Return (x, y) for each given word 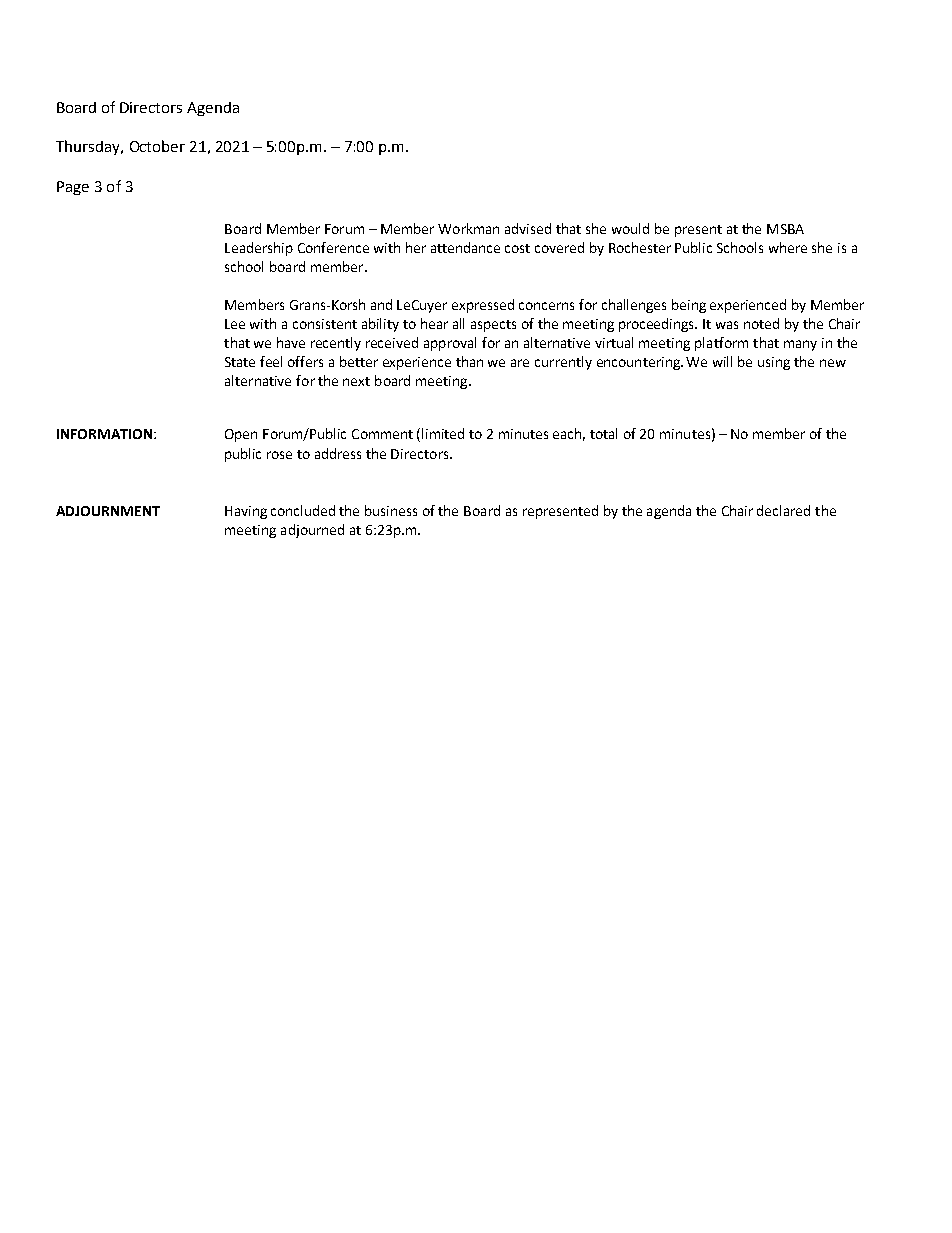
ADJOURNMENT (108, 511)
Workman (468, 228)
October (157, 146)
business (391, 510)
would (630, 228)
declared (783, 510)
